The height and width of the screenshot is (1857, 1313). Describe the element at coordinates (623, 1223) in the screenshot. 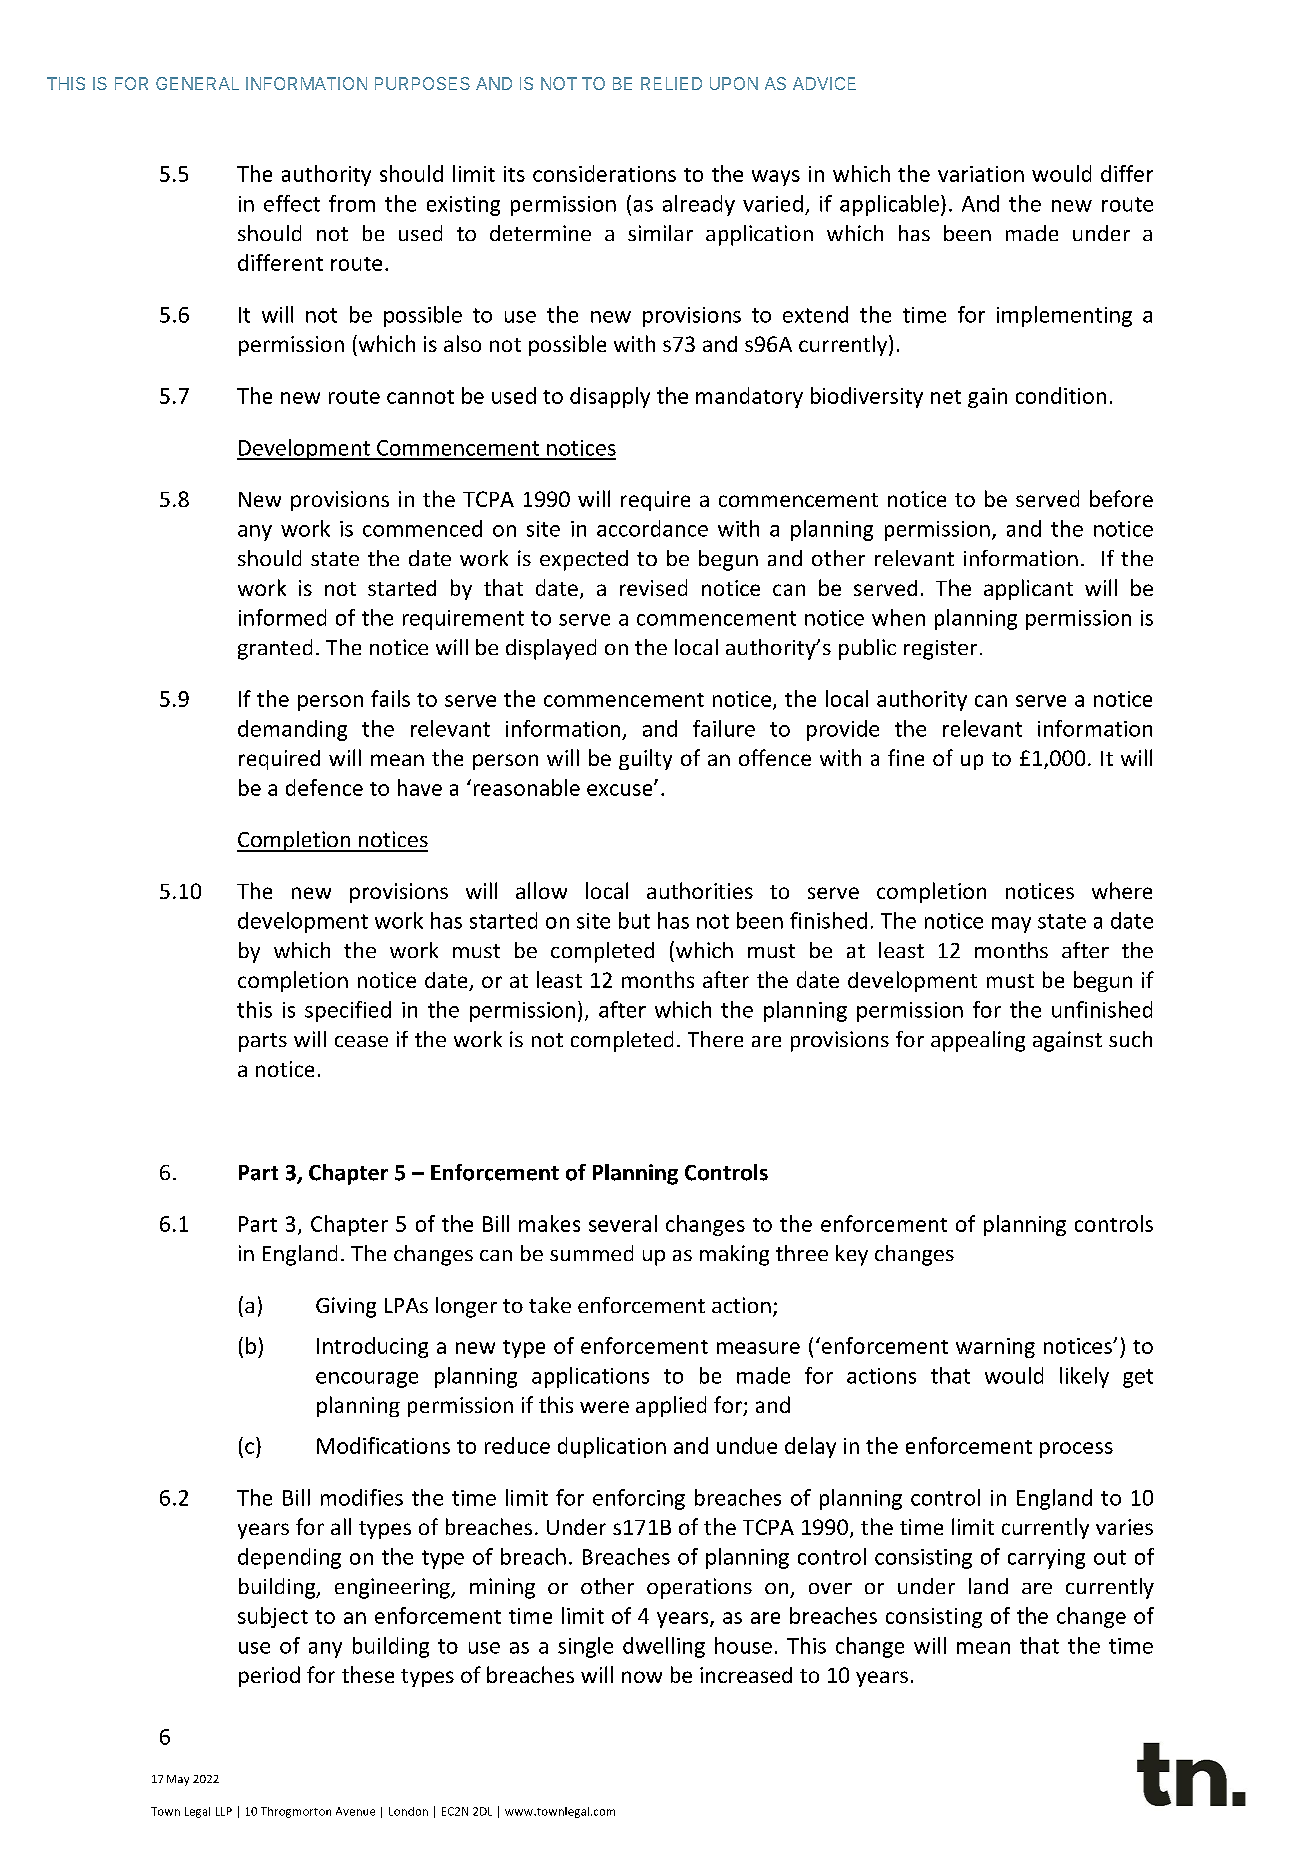

I see `several` at that location.
